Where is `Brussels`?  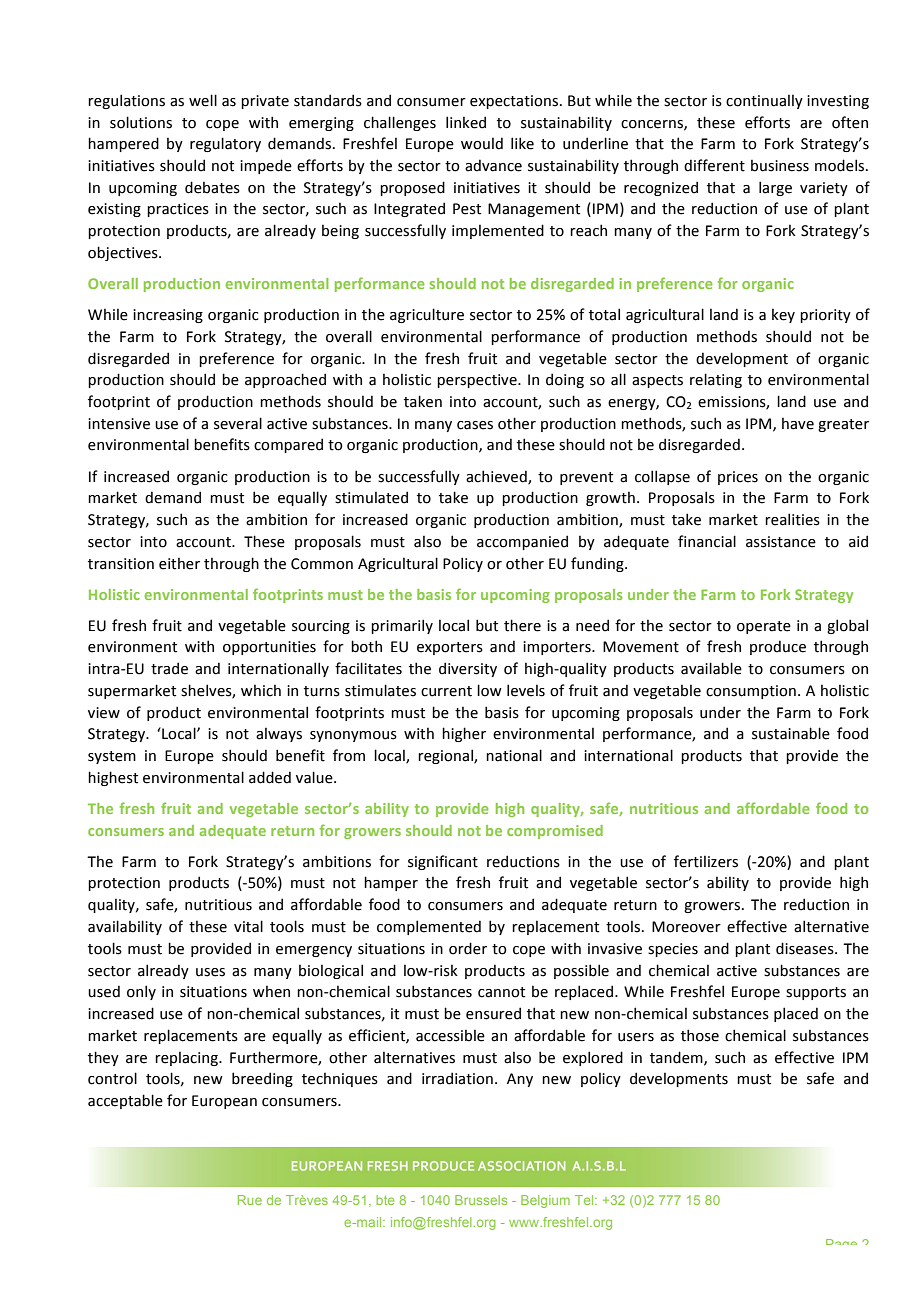 Brussels is located at coordinates (481, 1200).
